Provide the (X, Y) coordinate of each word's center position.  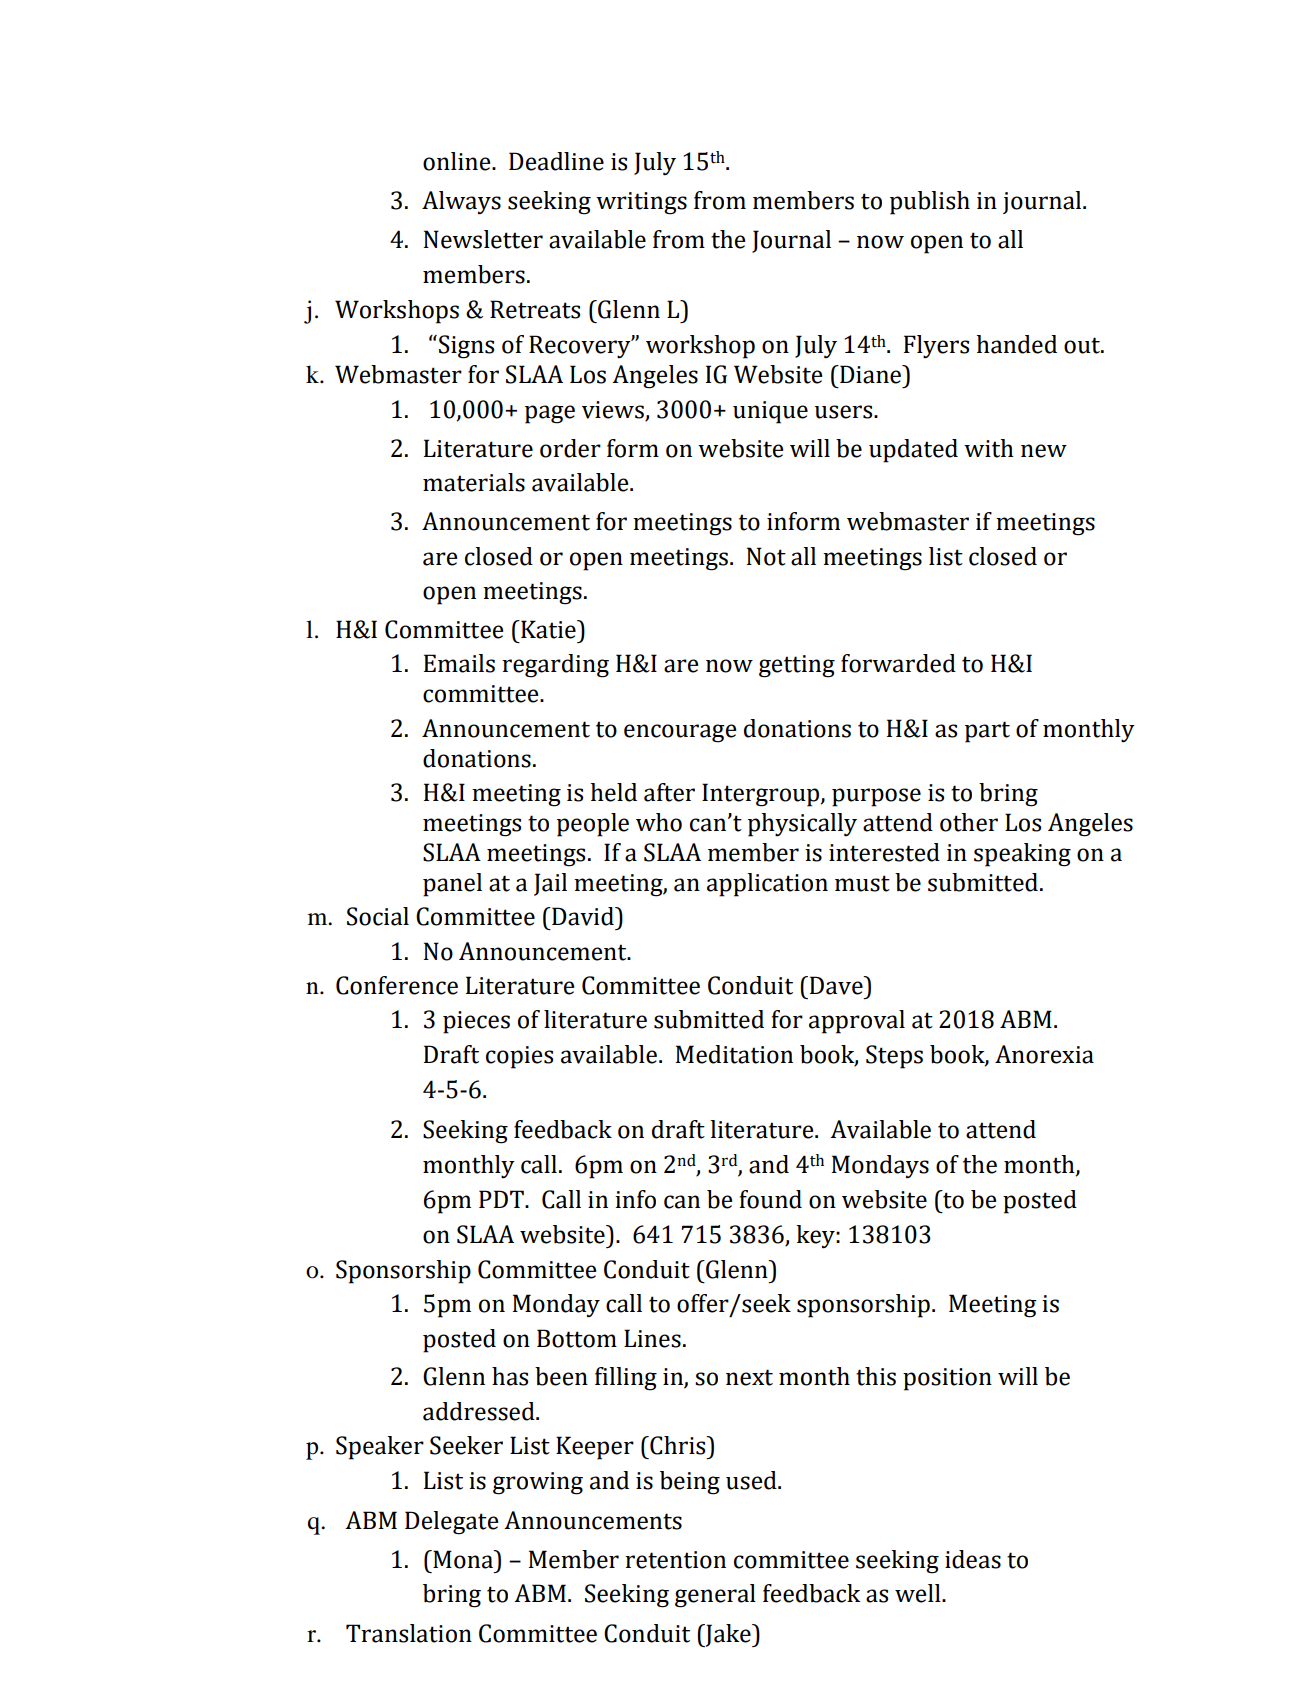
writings (641, 203)
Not (766, 556)
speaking (1022, 855)
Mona (463, 1559)
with (989, 448)
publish (930, 203)
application (767, 885)
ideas (973, 1559)
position (947, 1379)
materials (474, 482)
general (715, 1596)
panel (452, 885)
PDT (502, 1199)
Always (461, 203)
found (770, 1199)
